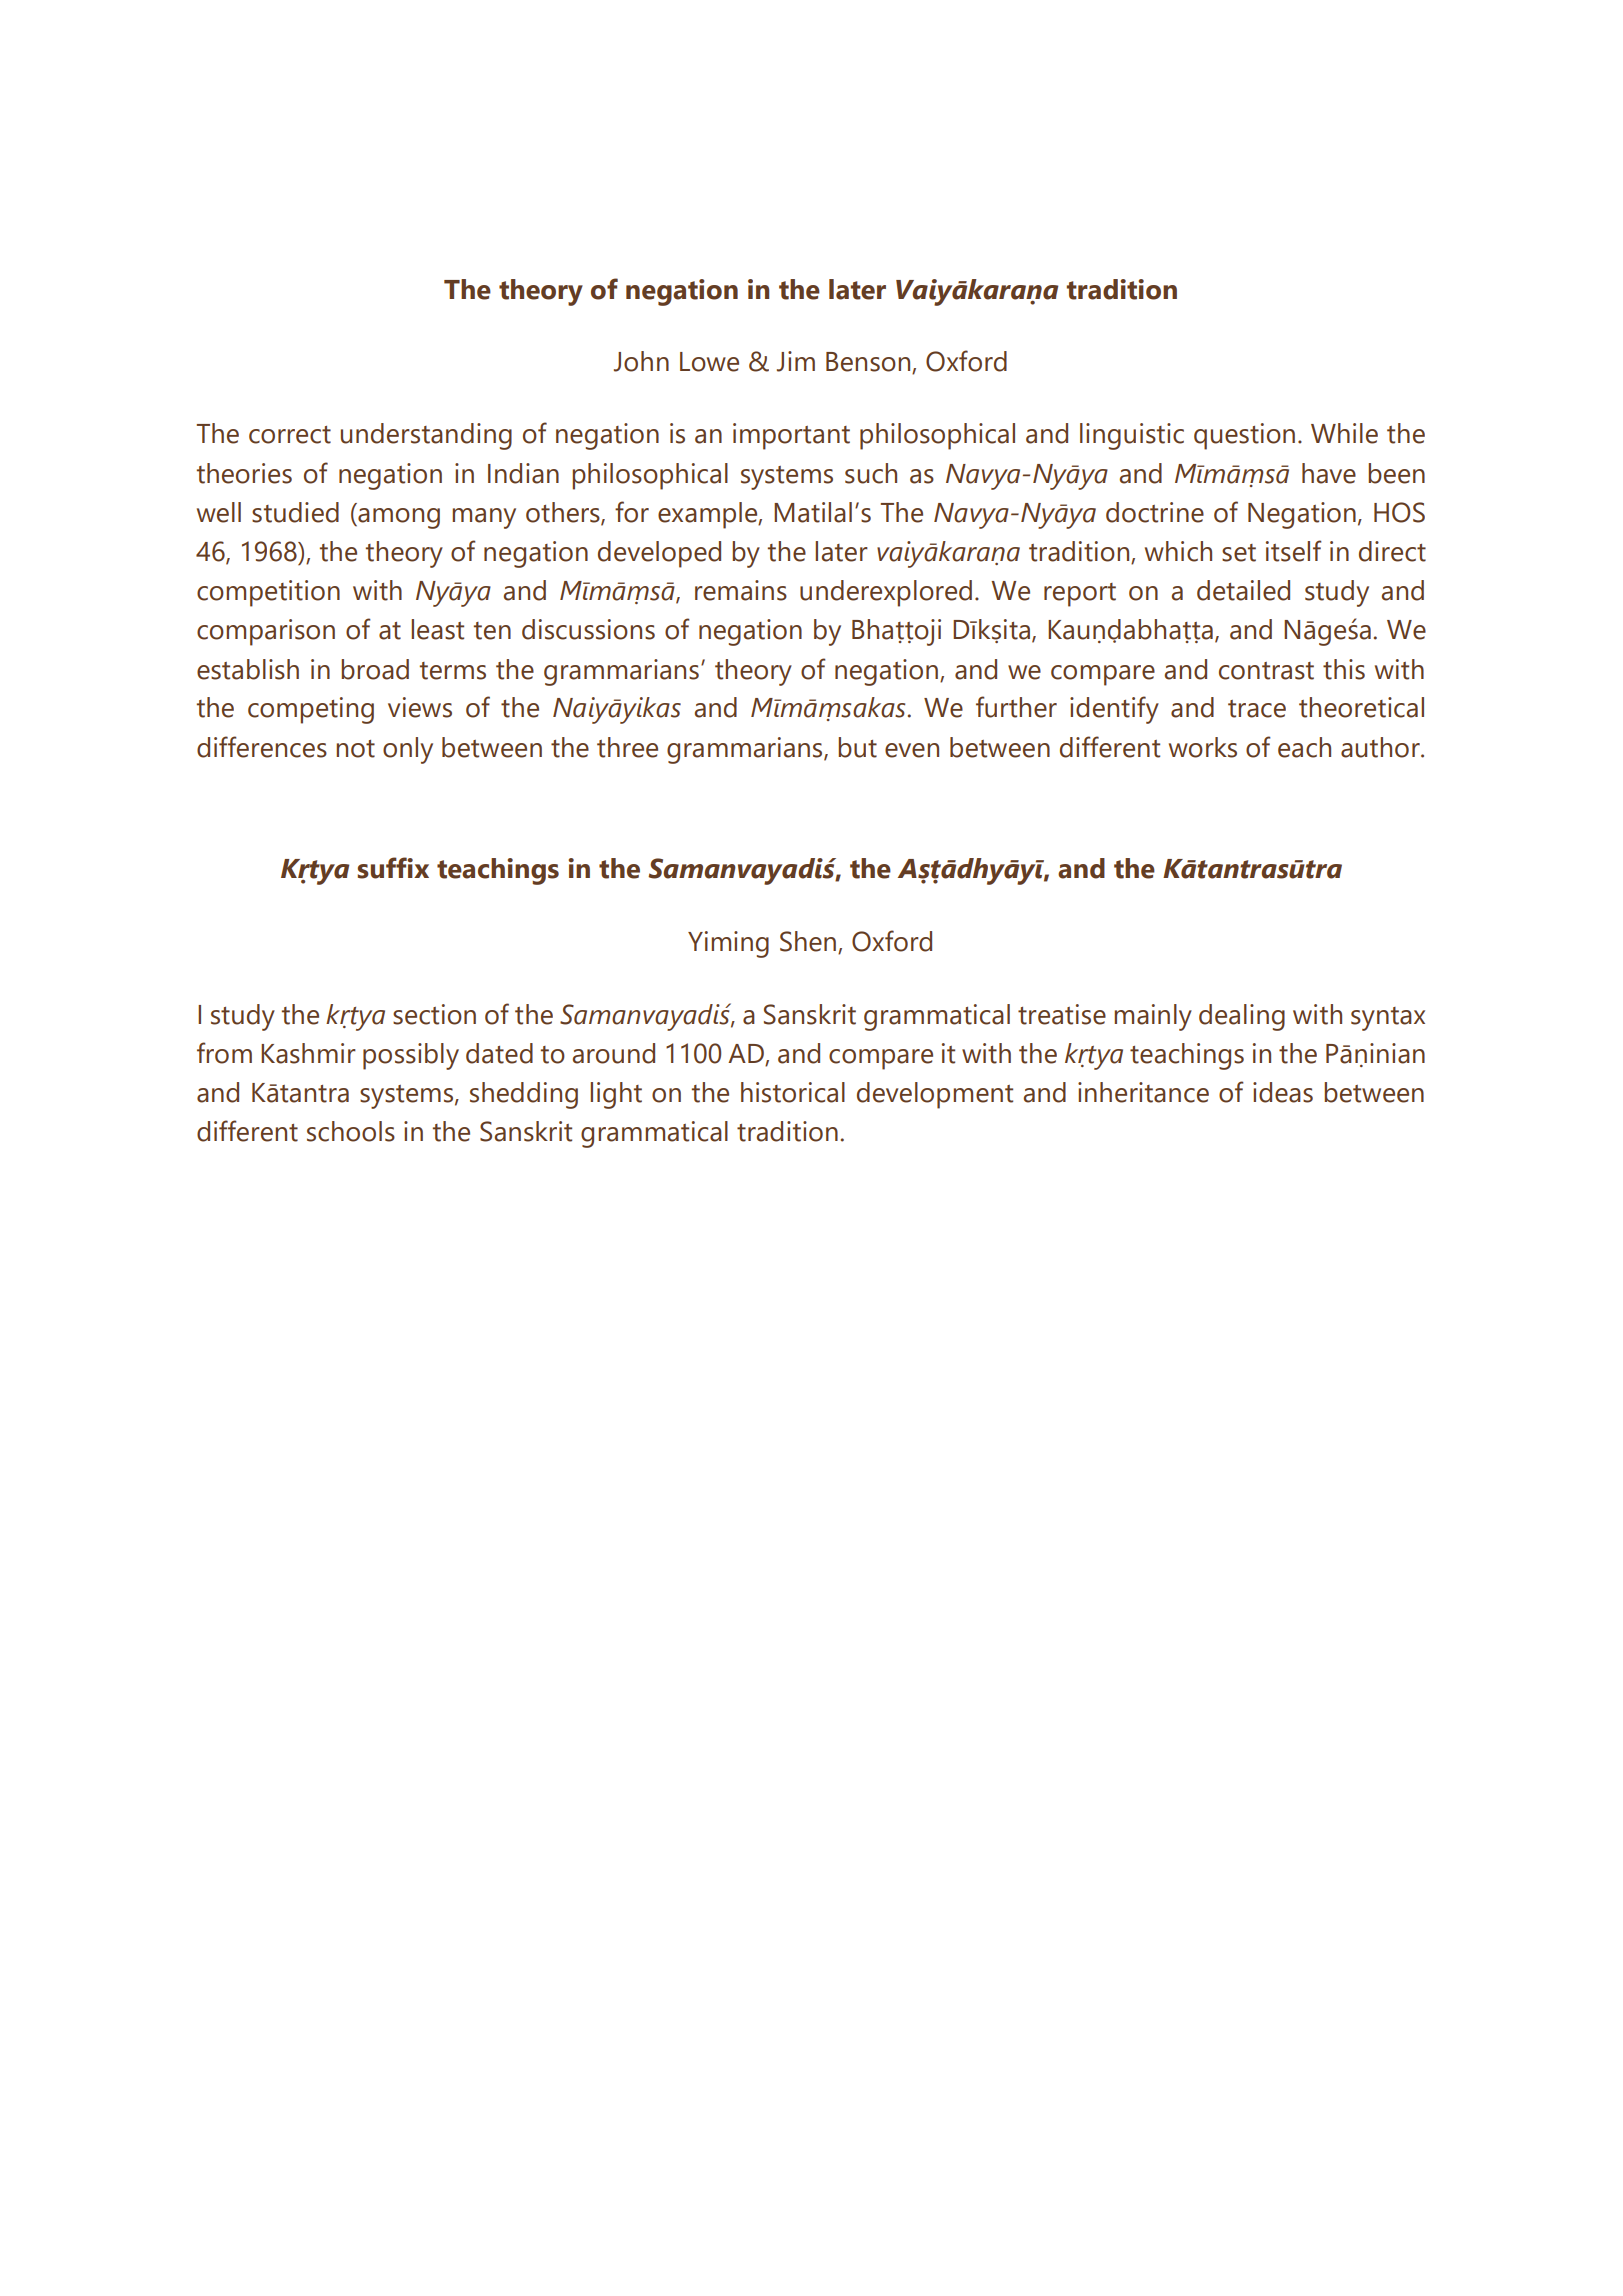  Describe the element at coordinates (1203, 747) in the screenshot. I see `works` at that location.
